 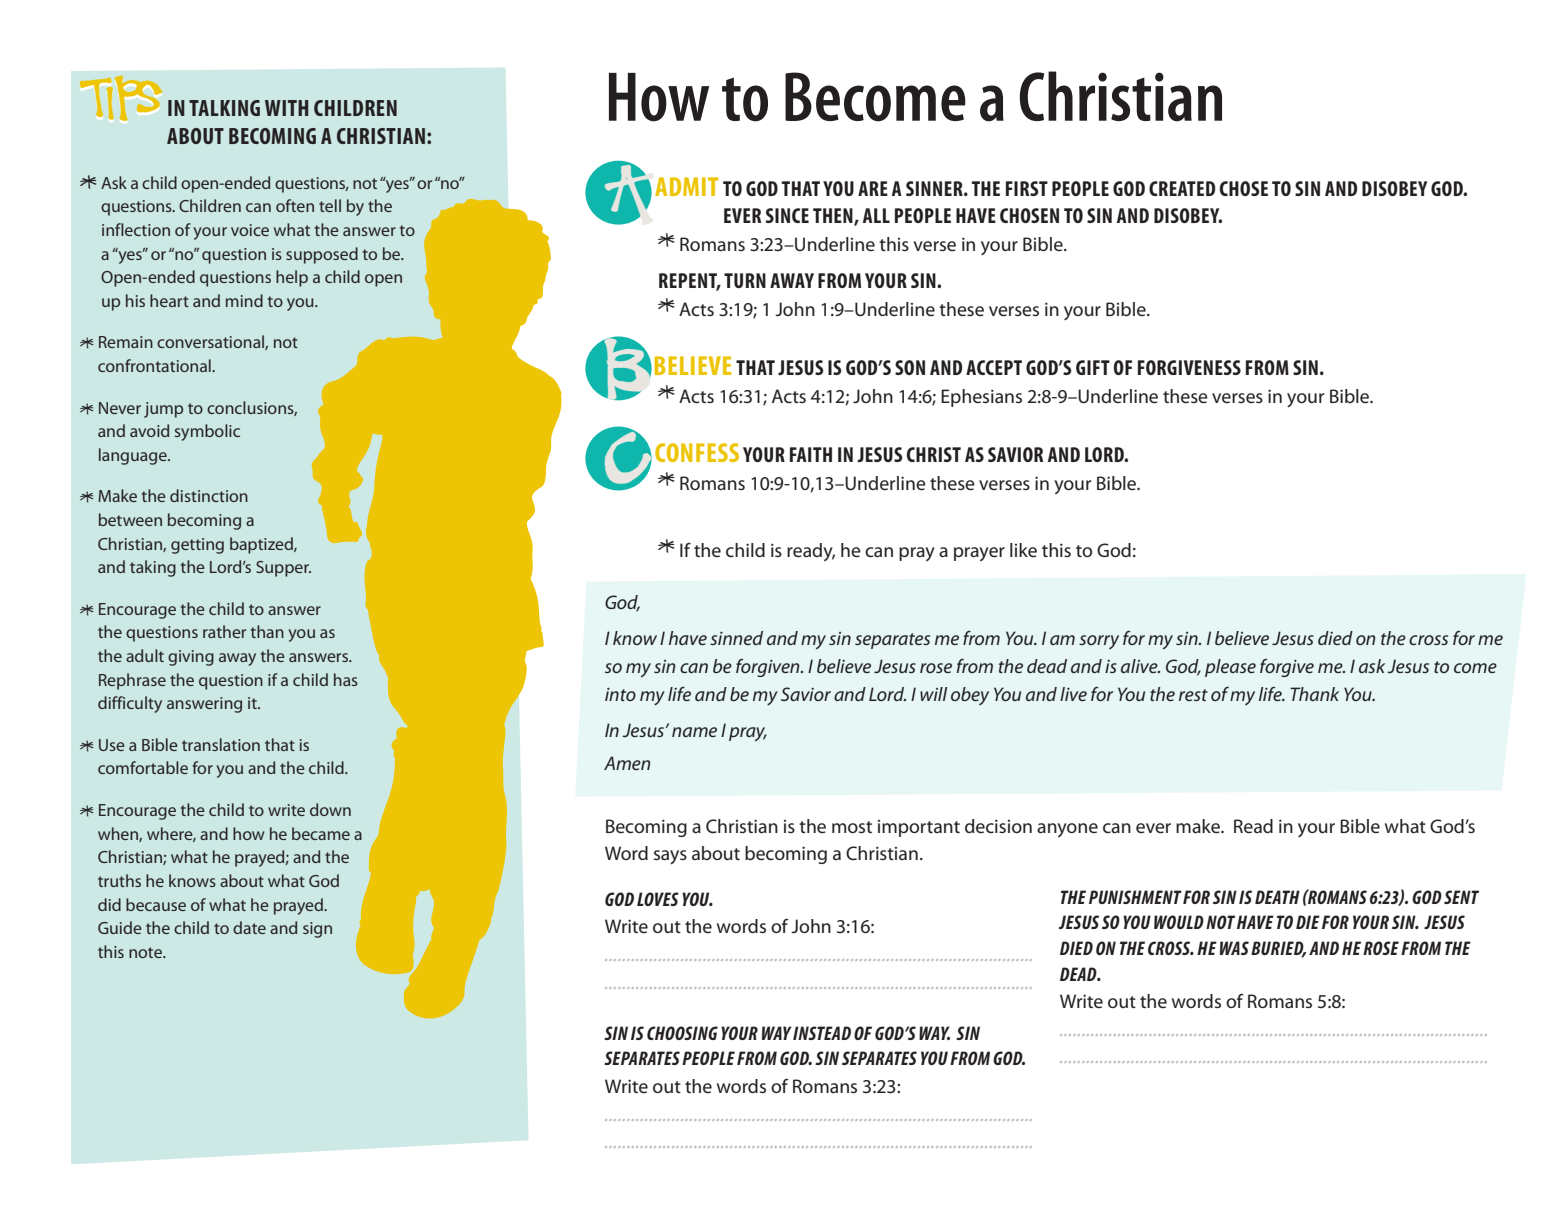 What do you see at coordinates (1193, 695) in the document?
I see `rest` at bounding box center [1193, 695].
